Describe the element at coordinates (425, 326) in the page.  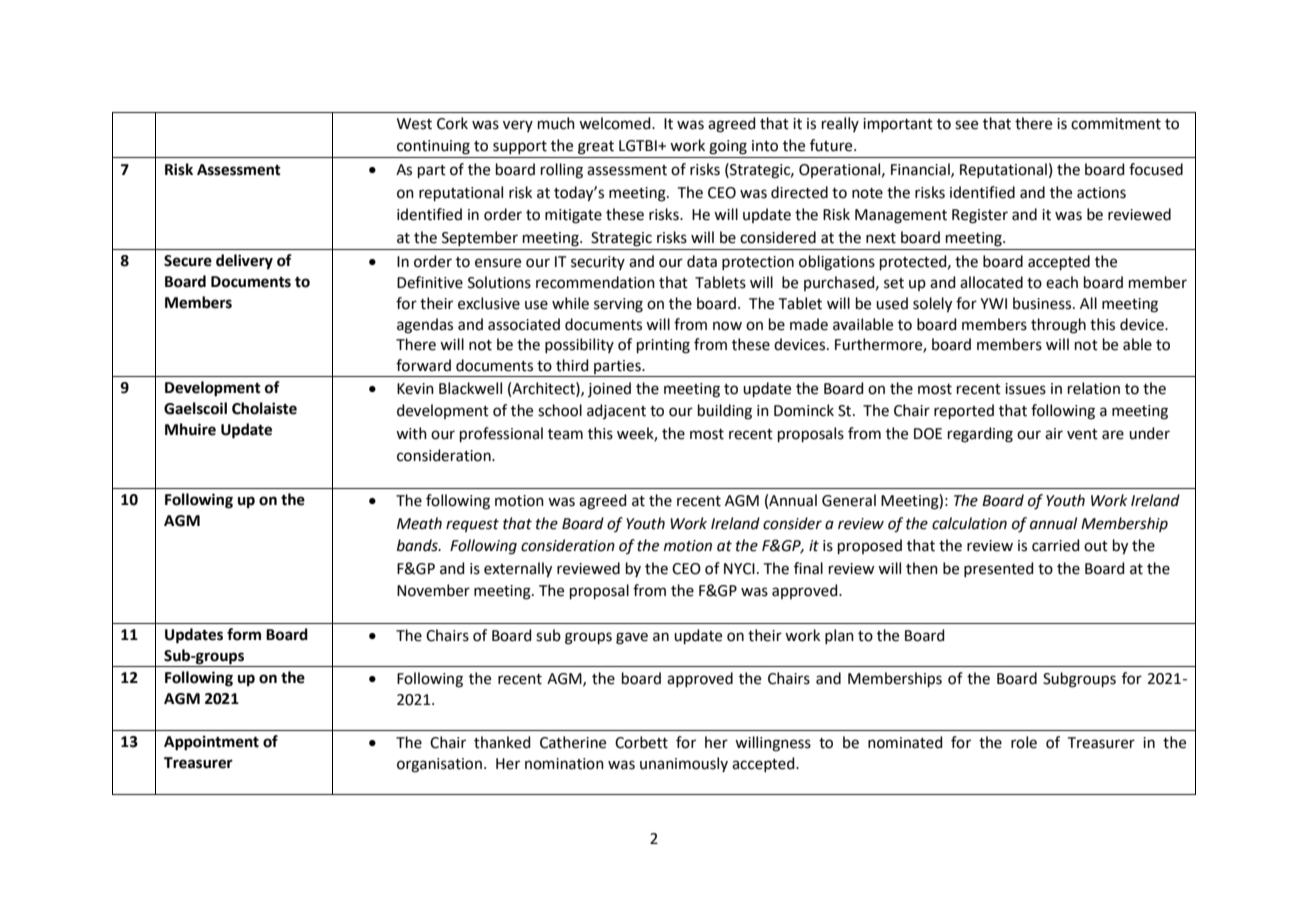
I see `agendas` at that location.
